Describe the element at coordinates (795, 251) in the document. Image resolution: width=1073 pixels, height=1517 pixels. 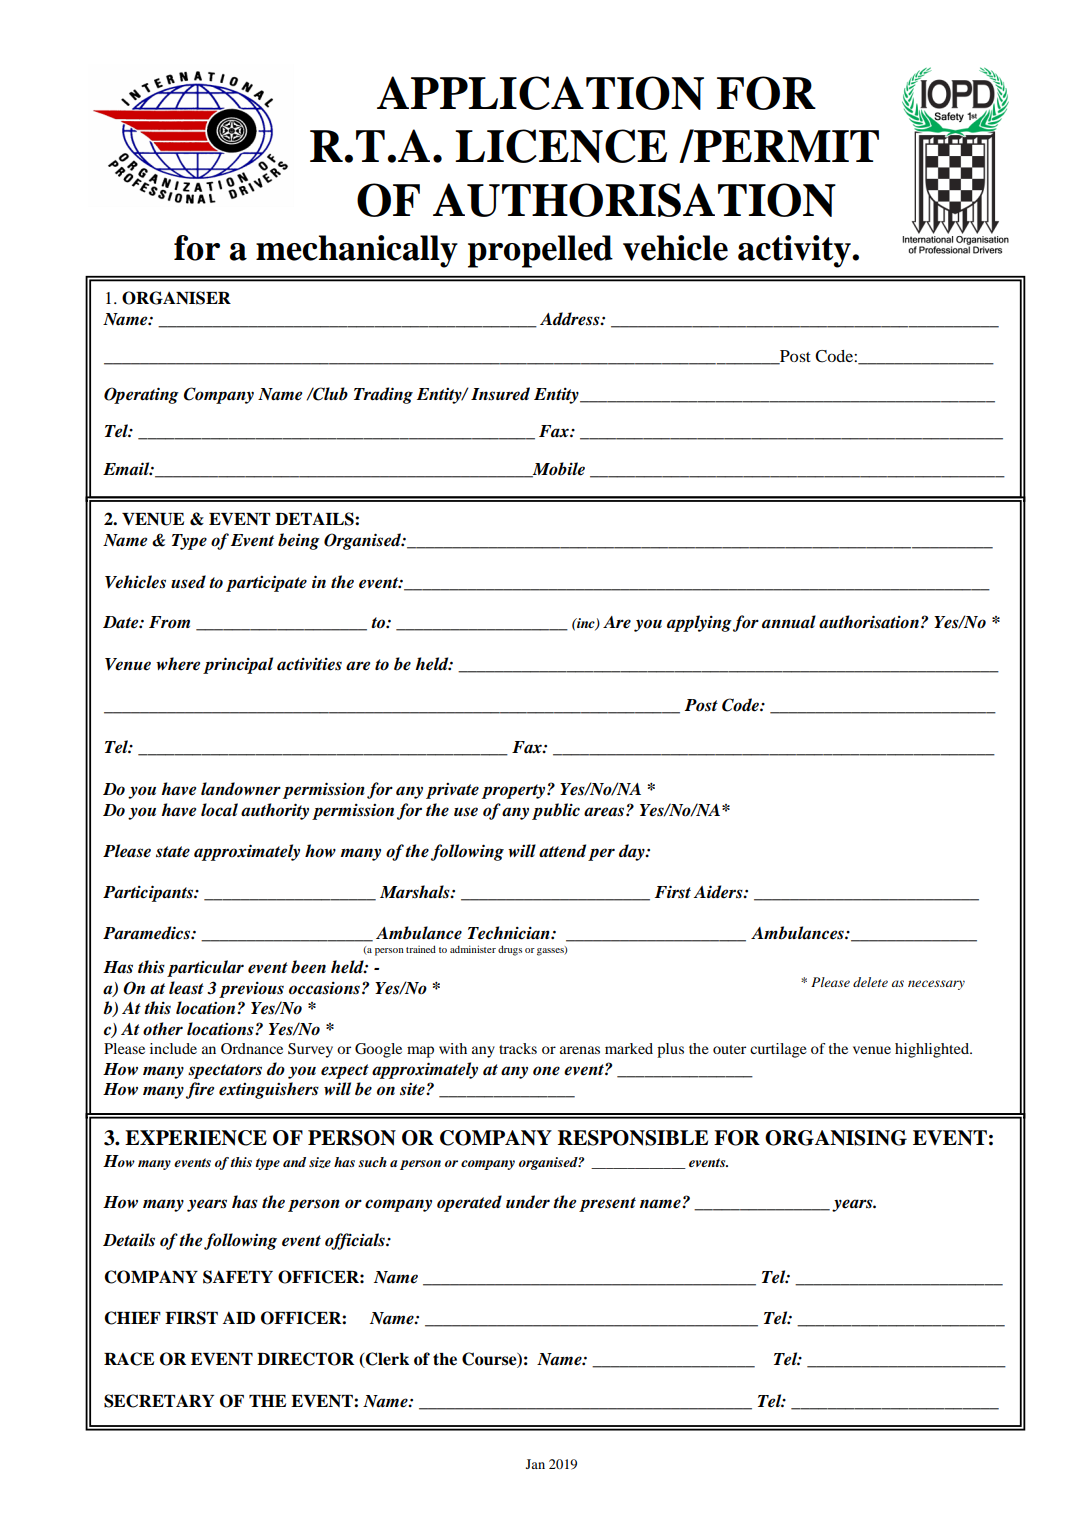
I see `activity` at that location.
